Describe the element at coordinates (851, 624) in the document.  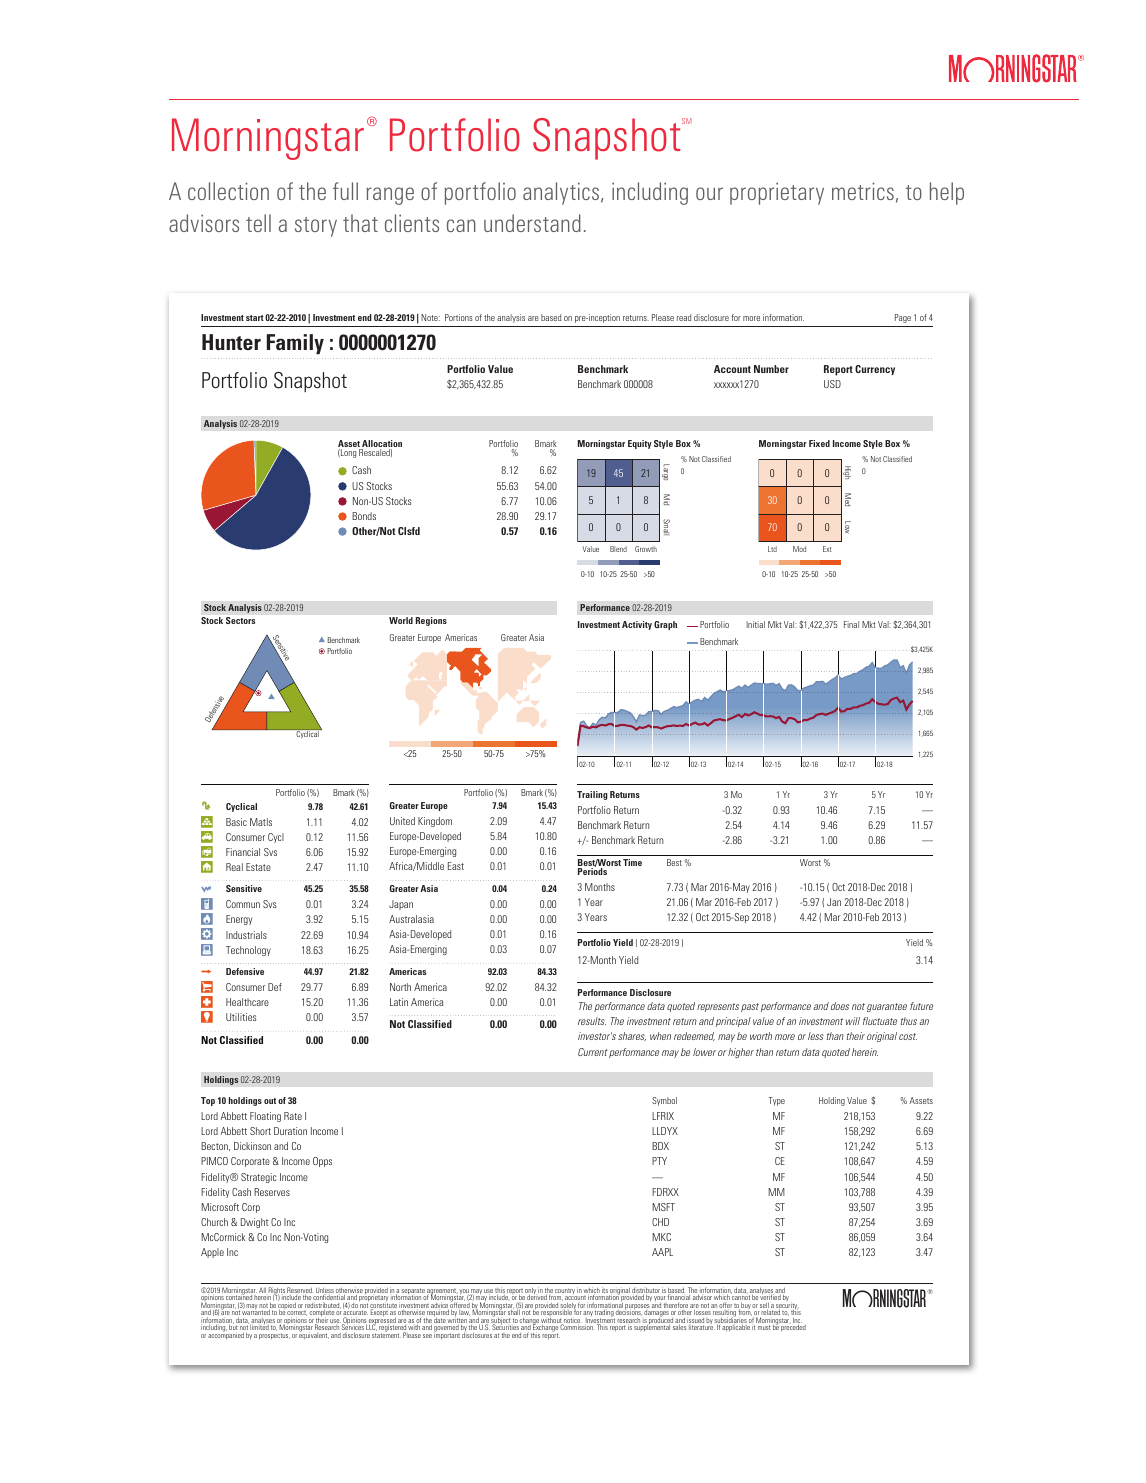
I see `Final` at that location.
